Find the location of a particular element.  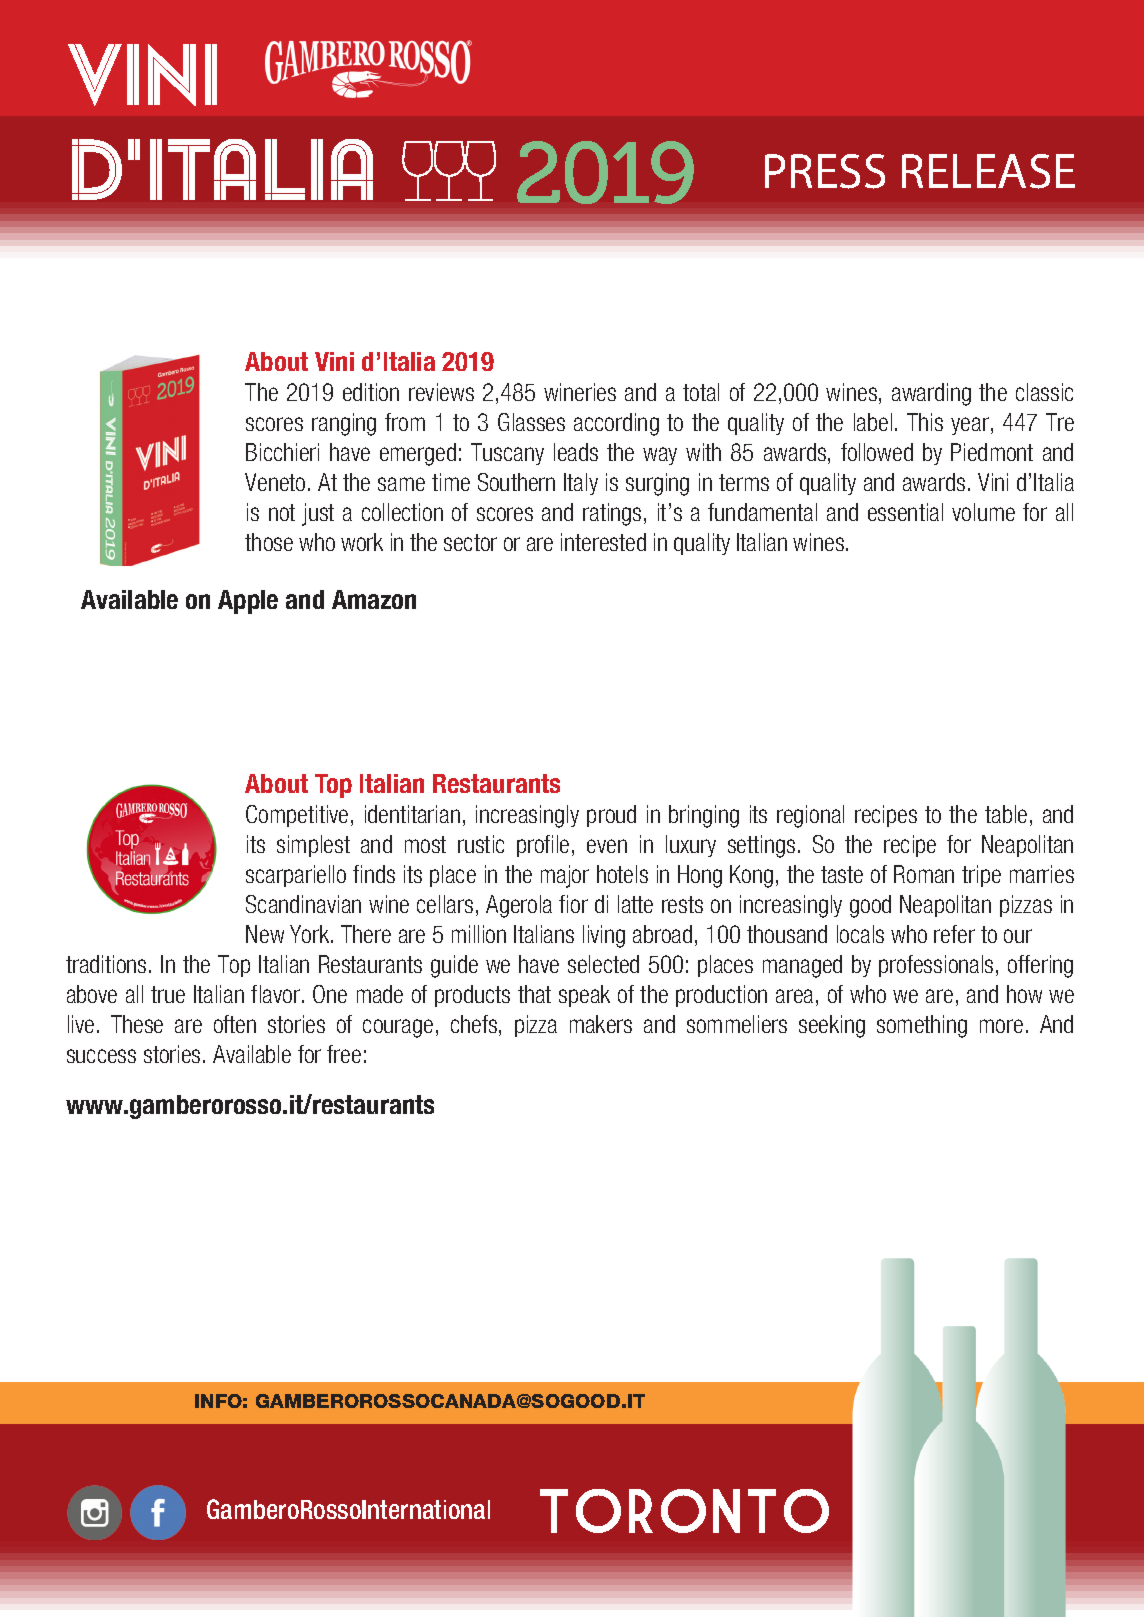

TORONTO is located at coordinates (684, 1511).
